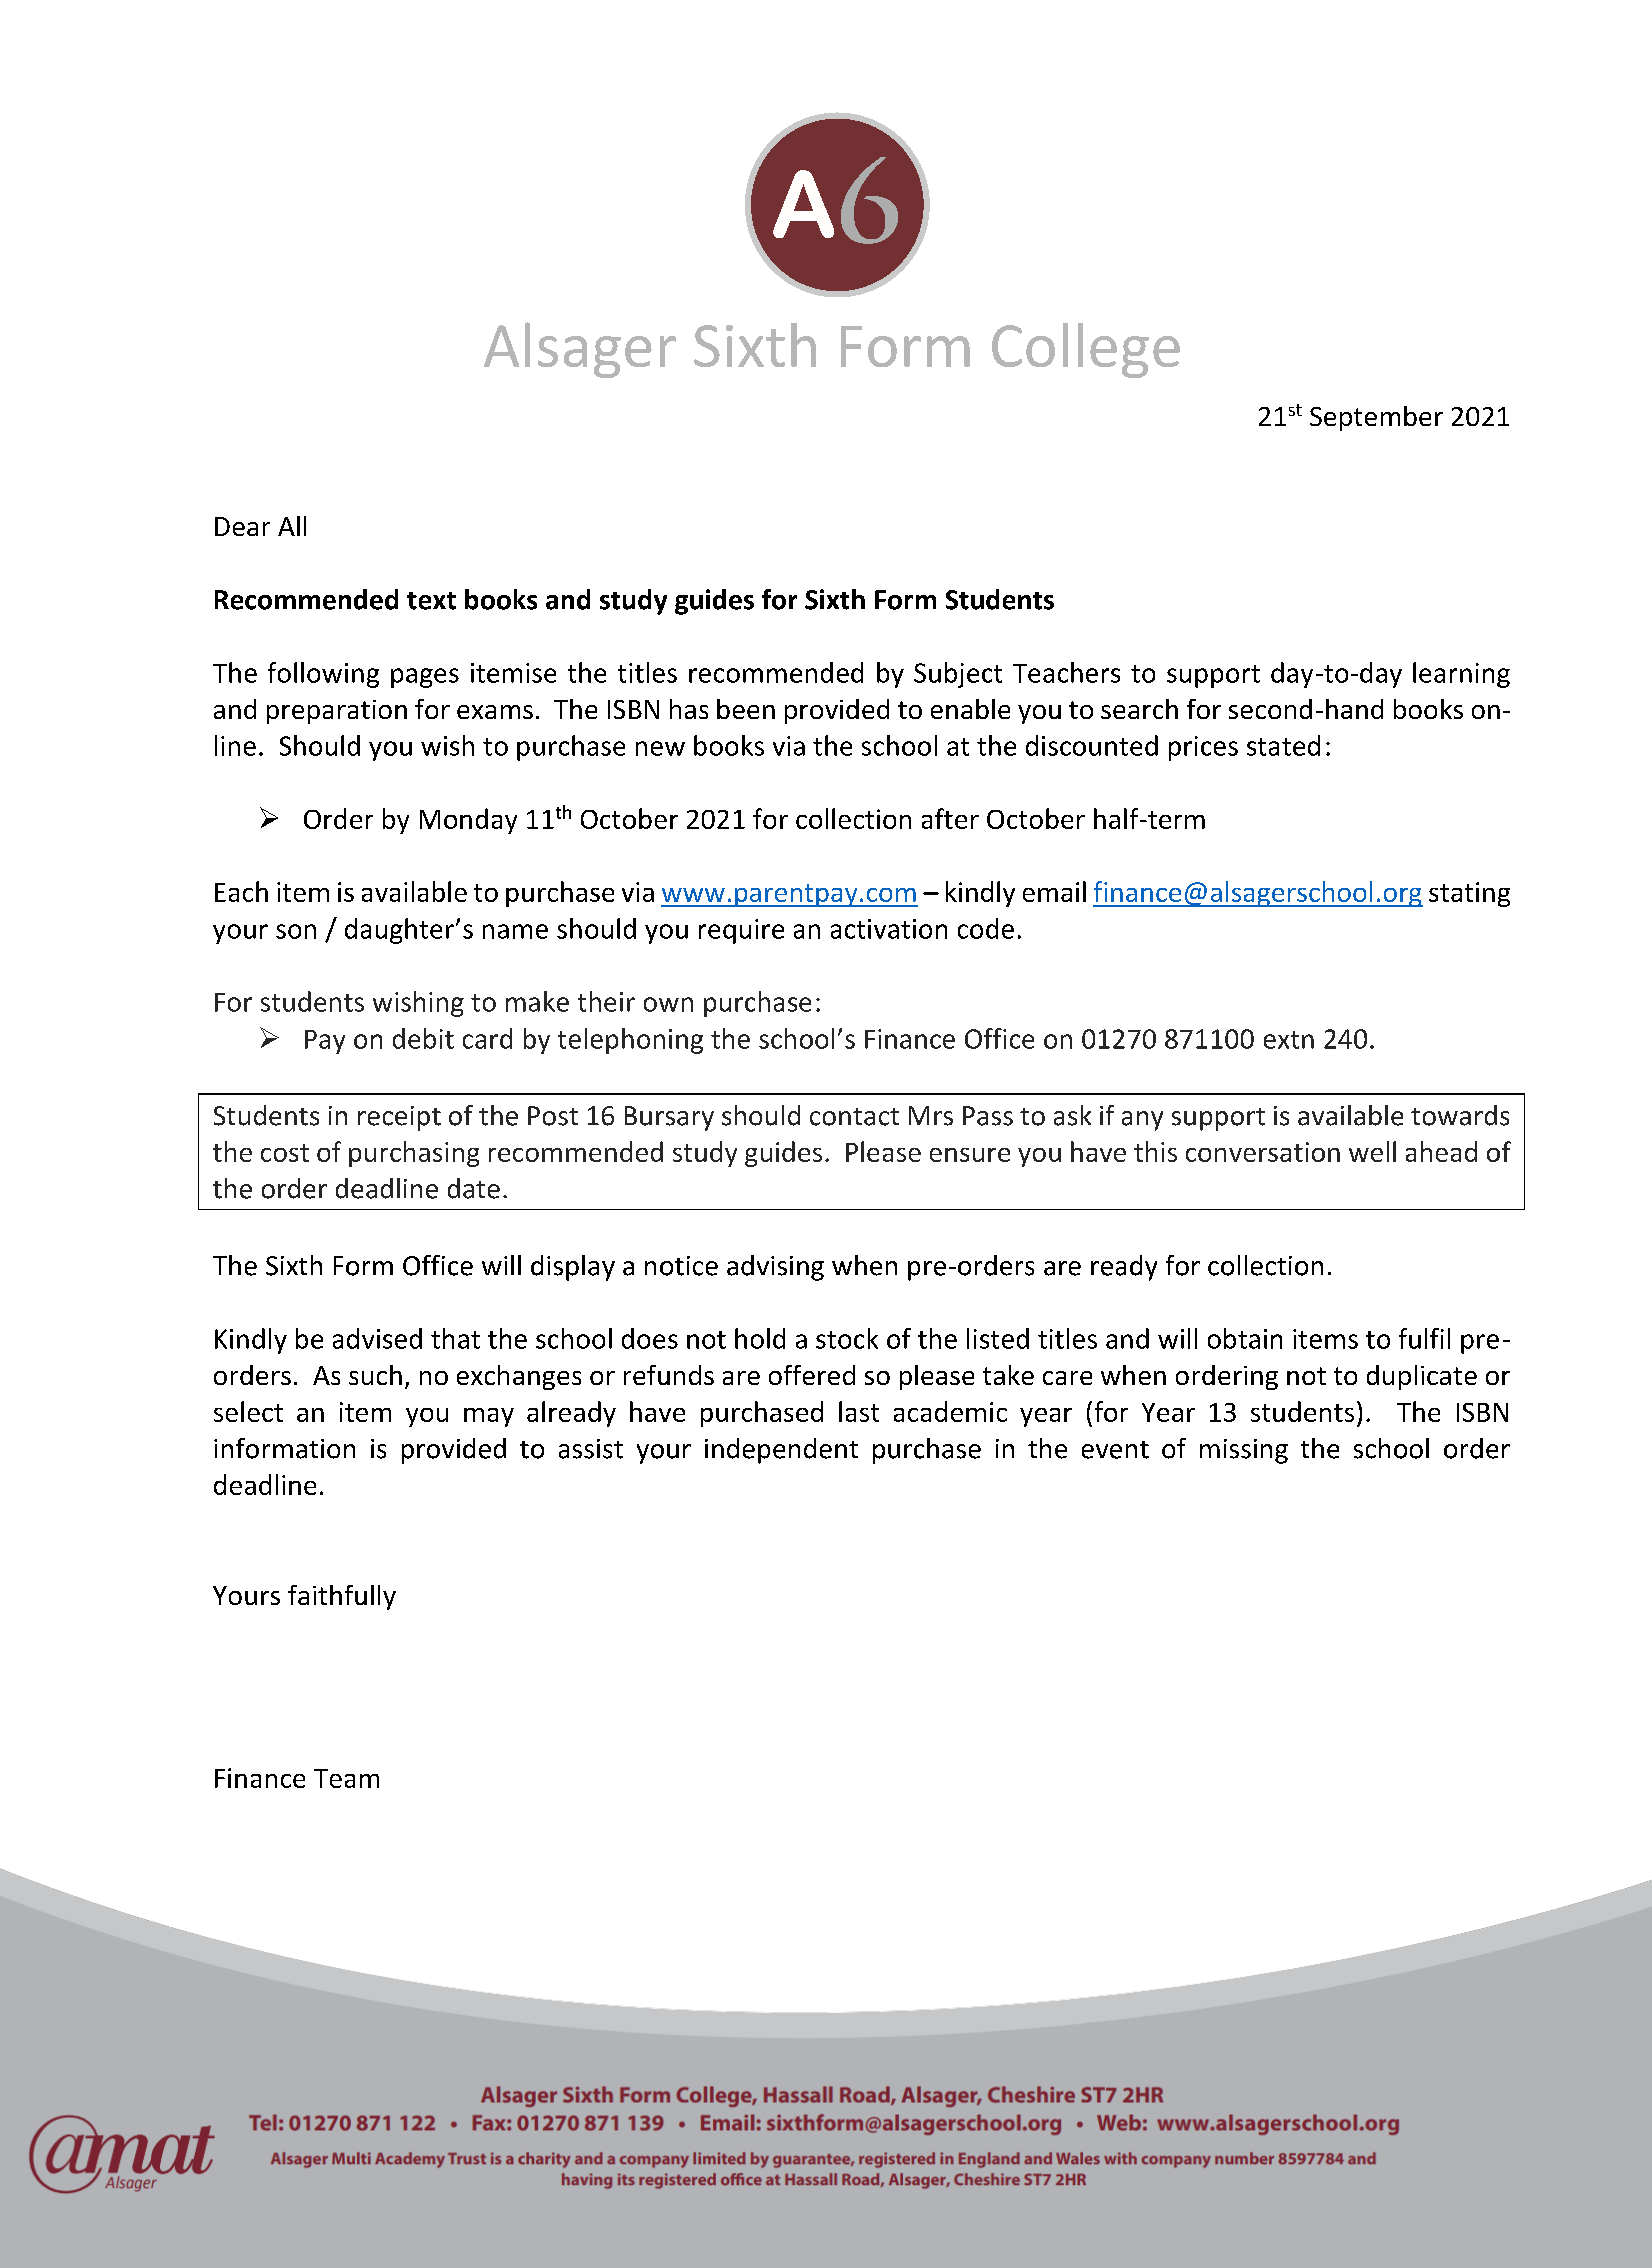  Describe the element at coordinates (346, 1778) in the screenshot. I see `Team` at that location.
